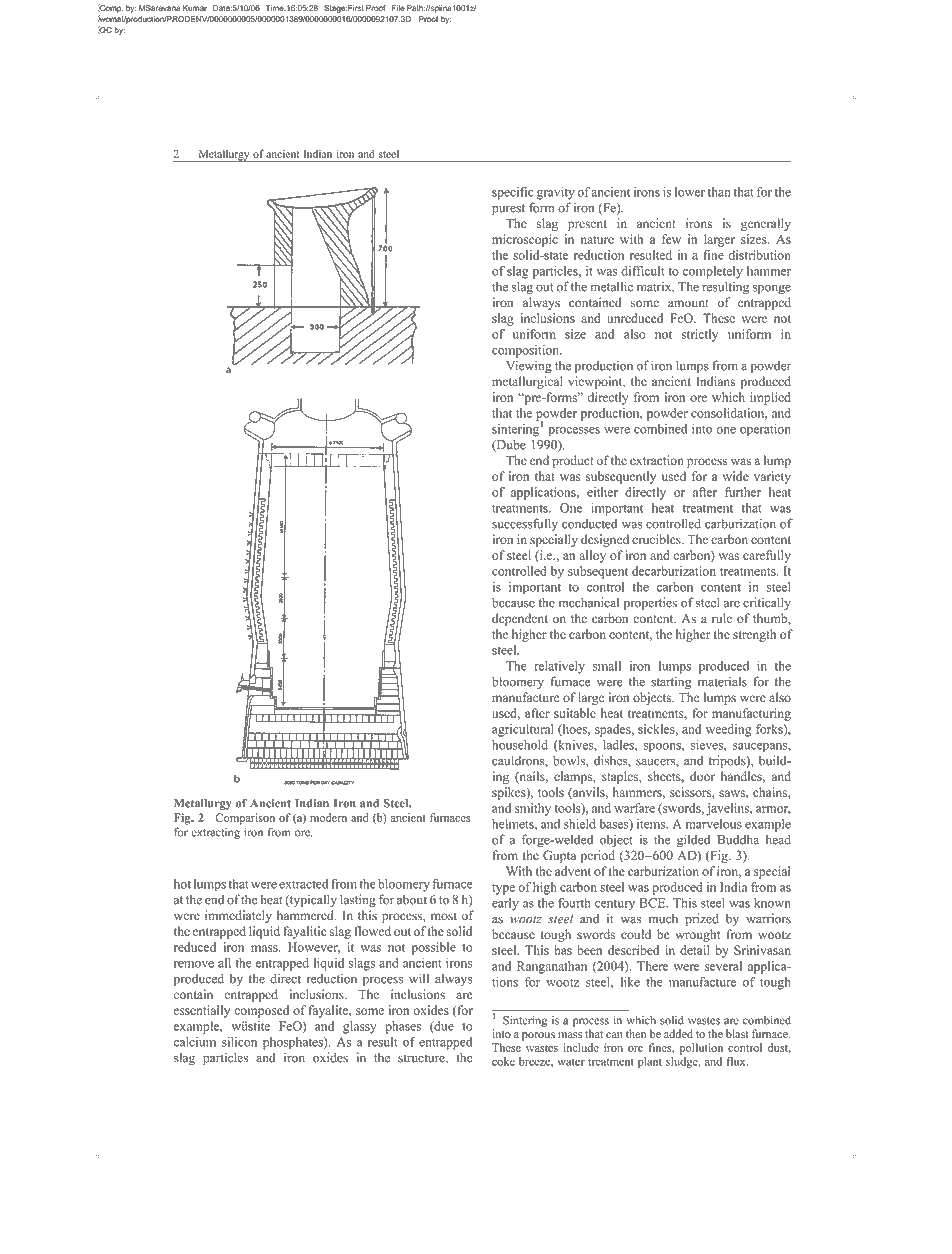  What do you see at coordinates (702, 776) in the image?
I see `door` at bounding box center [702, 776].
